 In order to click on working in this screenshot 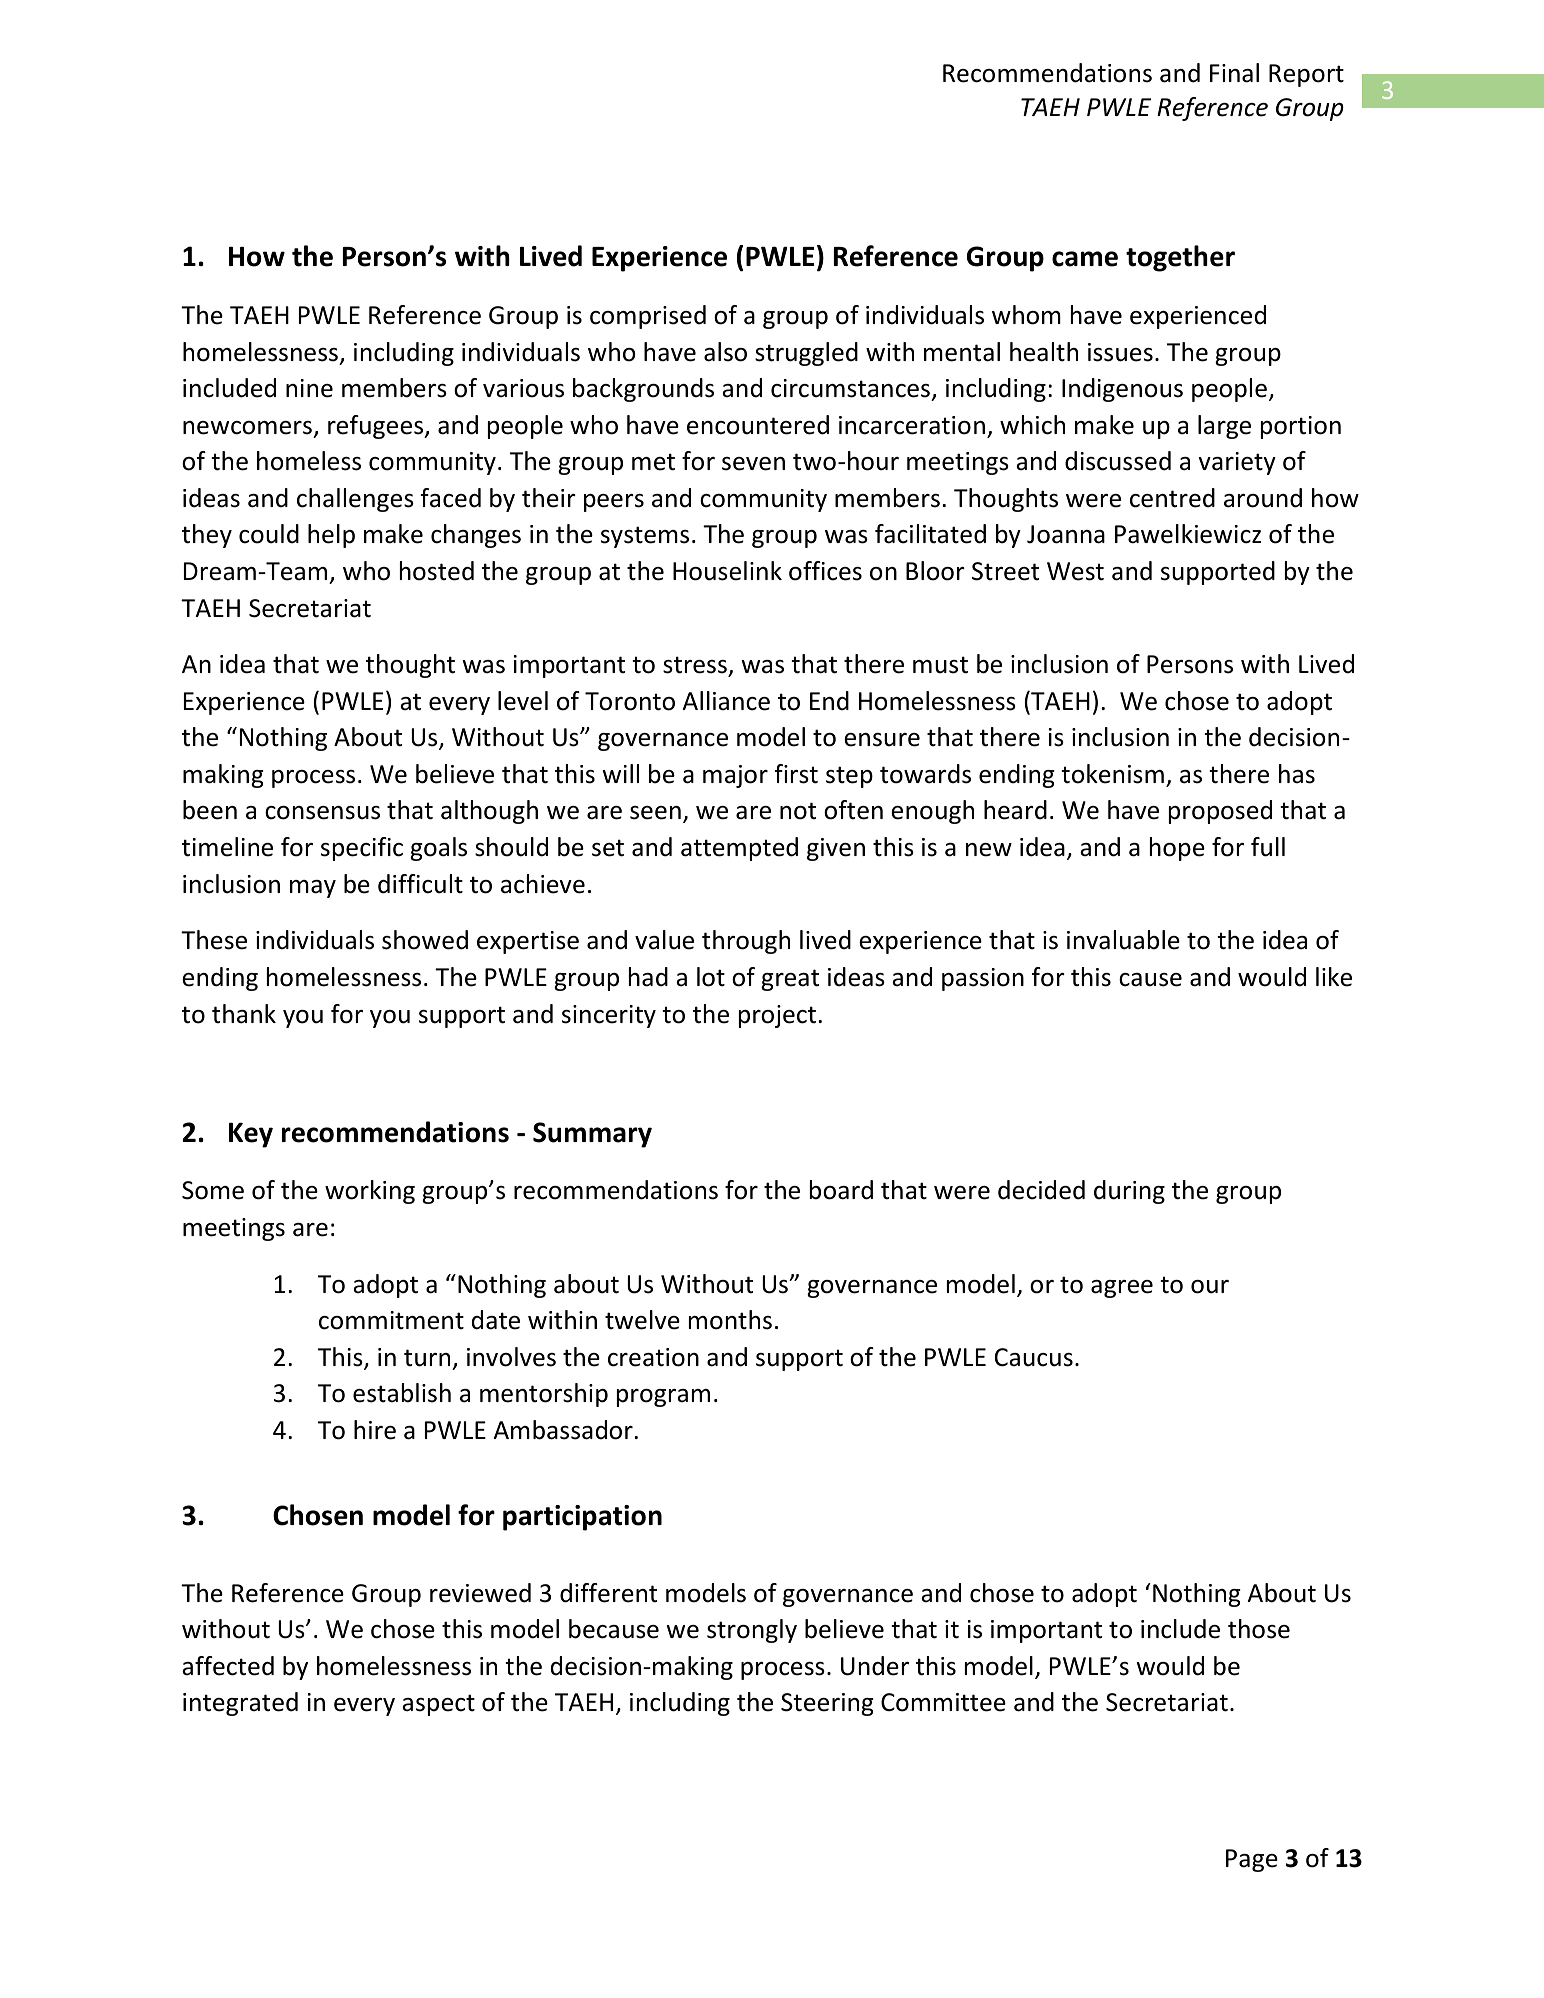, I will do `click(370, 1192)`.
